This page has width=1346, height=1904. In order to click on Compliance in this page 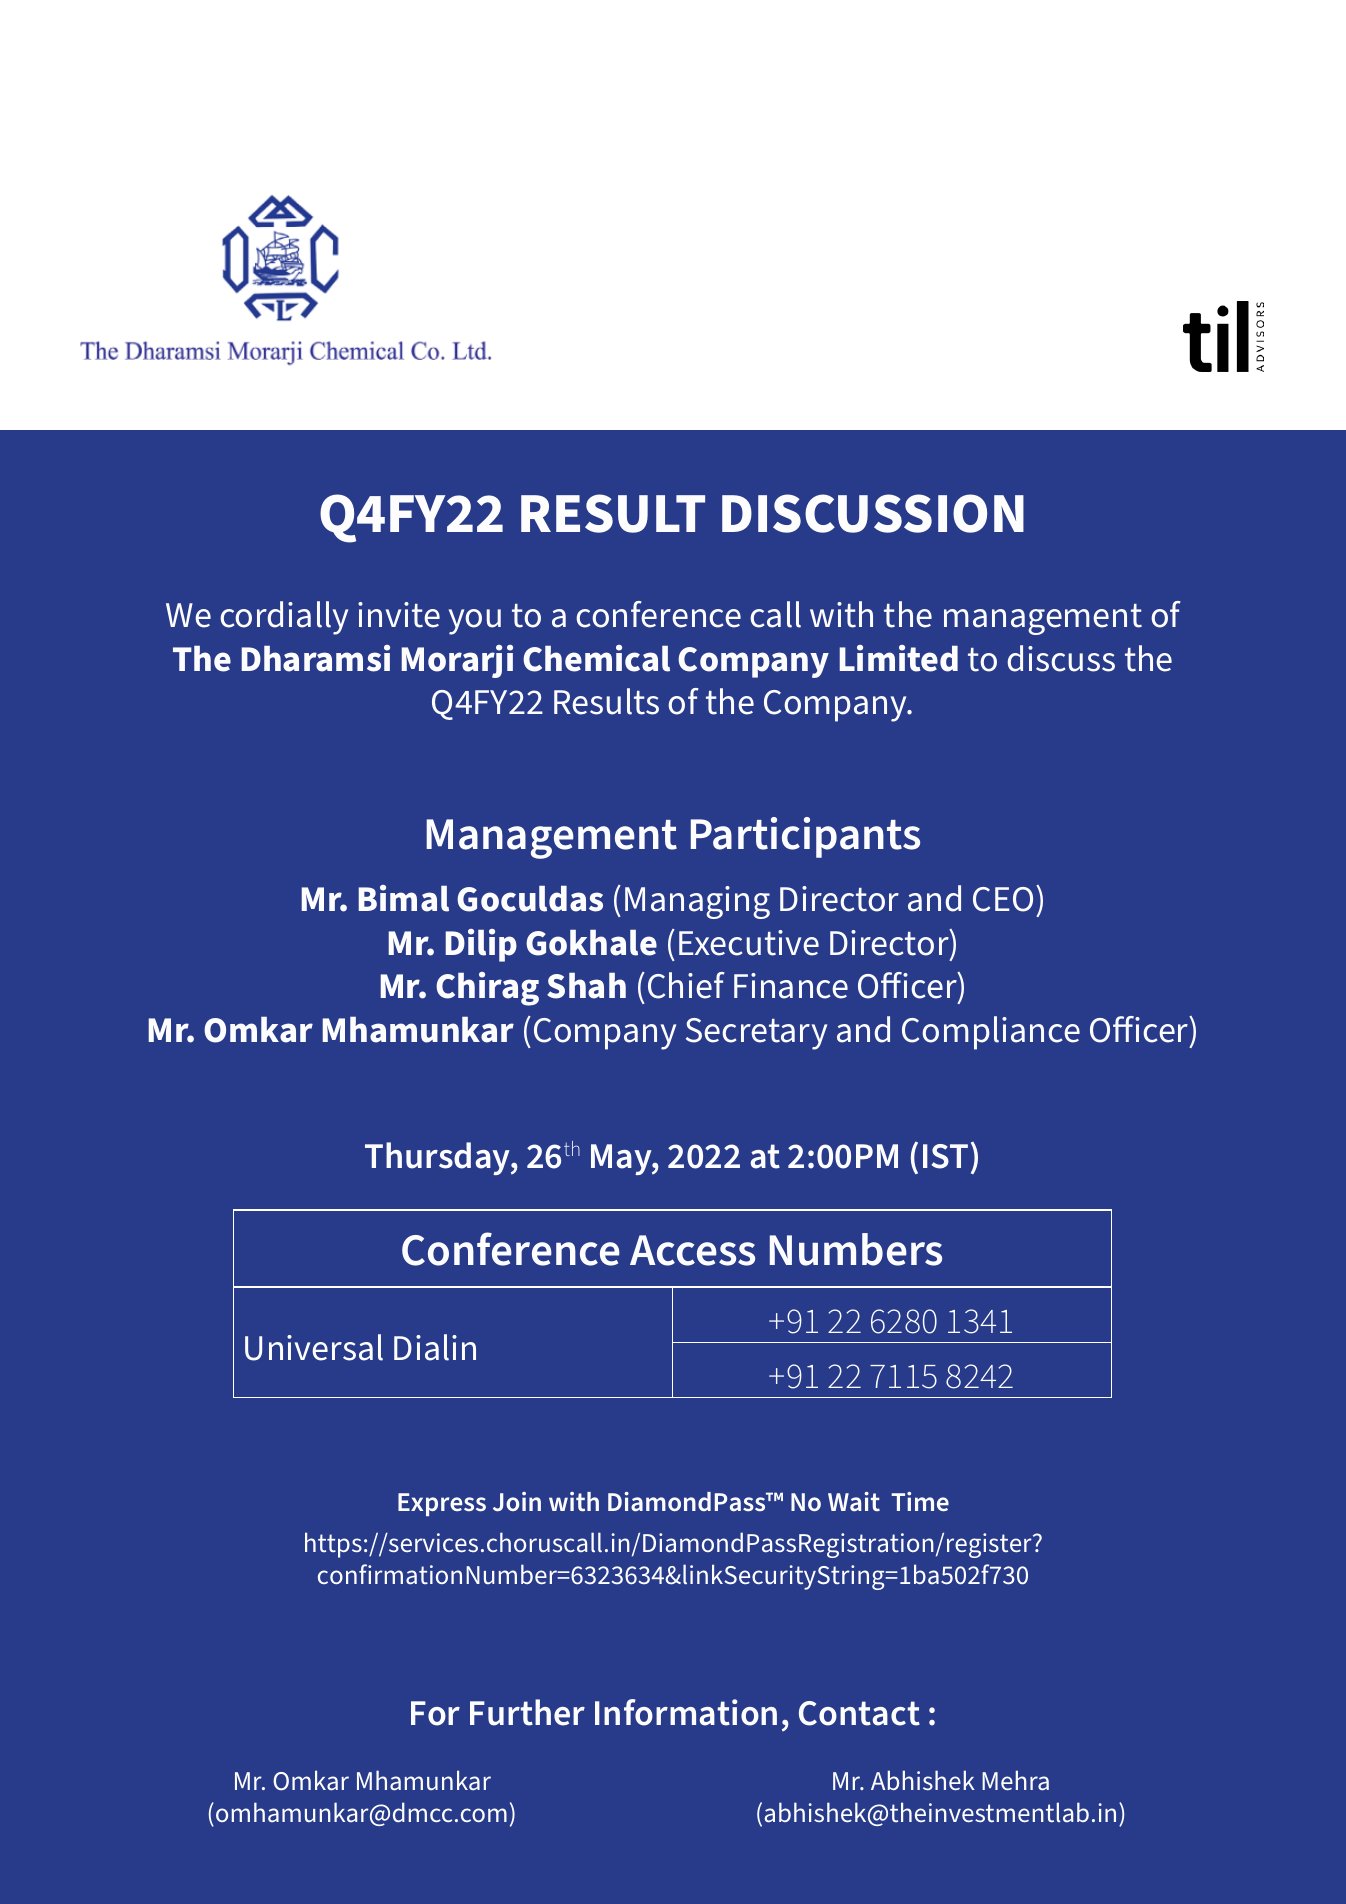, I will do `click(991, 1033)`.
